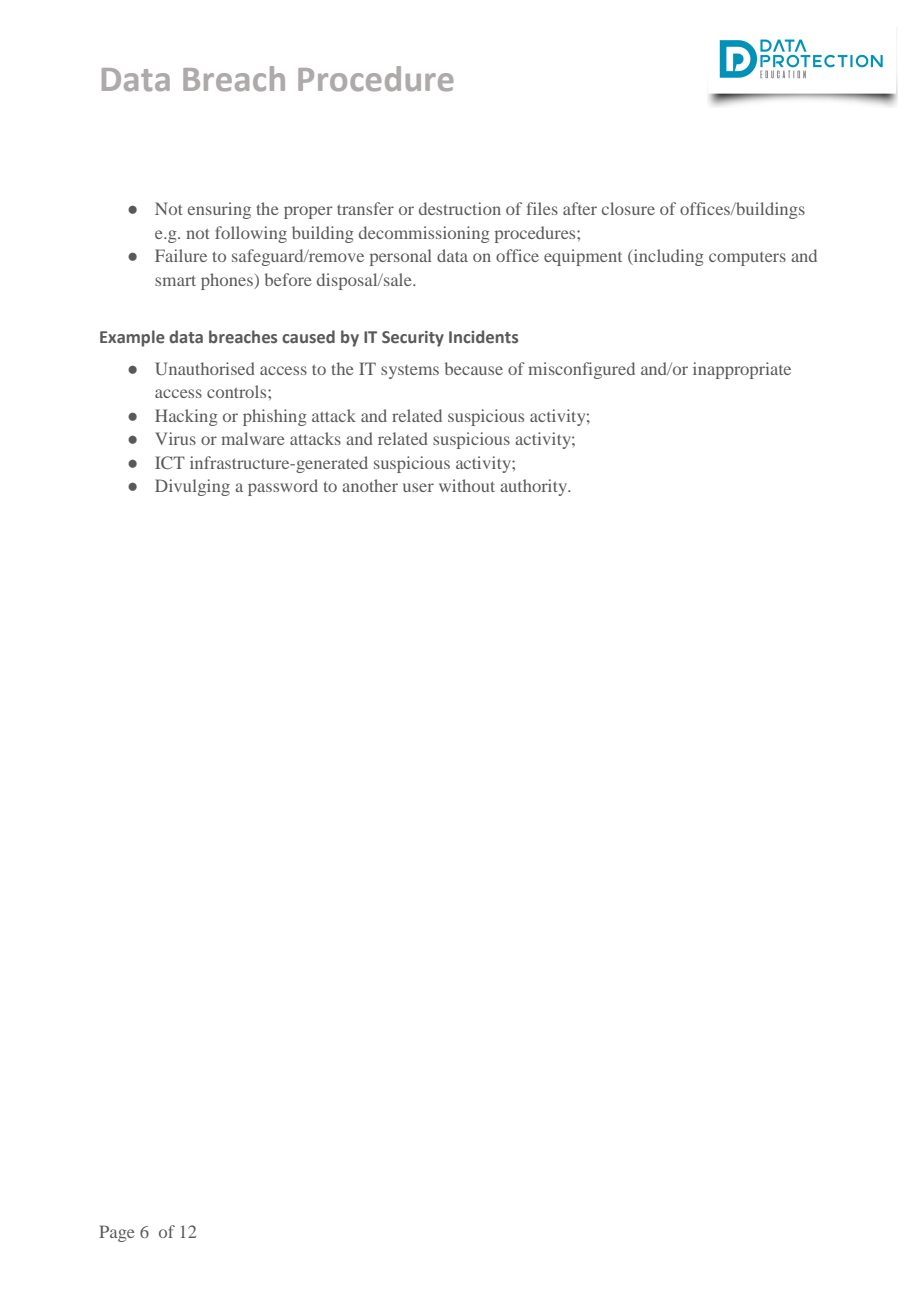 Image resolution: width=924 pixels, height=1308 pixels. What do you see at coordinates (418, 487) in the image?
I see `user` at bounding box center [418, 487].
